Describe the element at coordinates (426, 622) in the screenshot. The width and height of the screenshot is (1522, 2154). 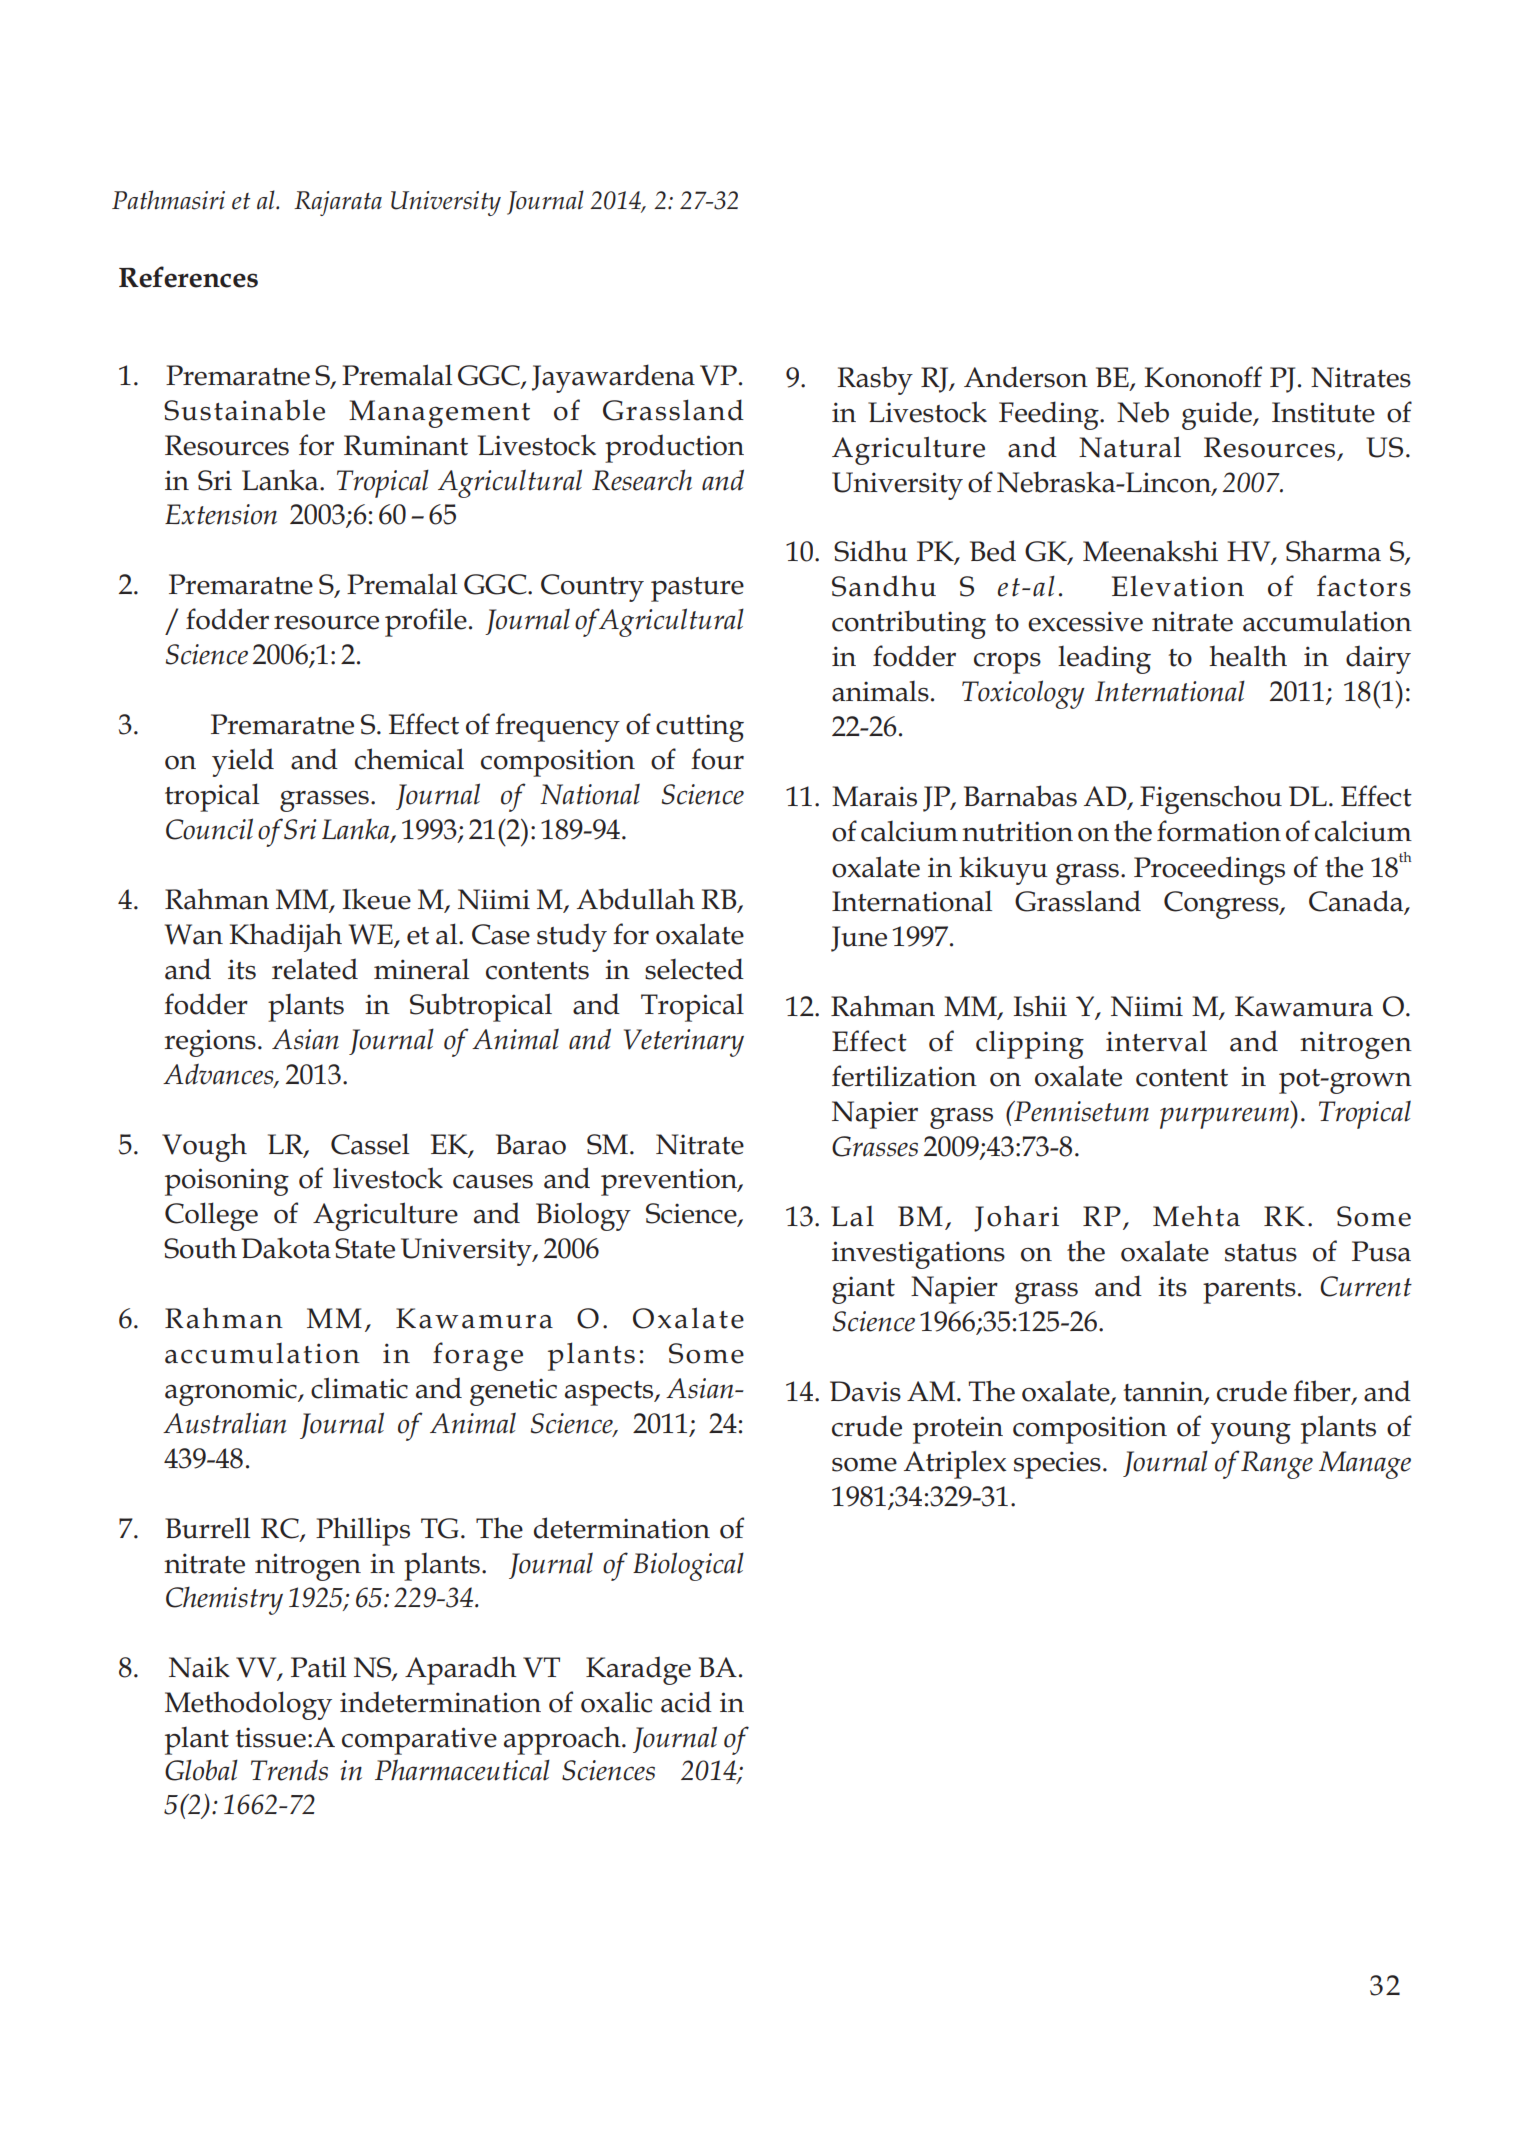
I see `profile` at that location.
